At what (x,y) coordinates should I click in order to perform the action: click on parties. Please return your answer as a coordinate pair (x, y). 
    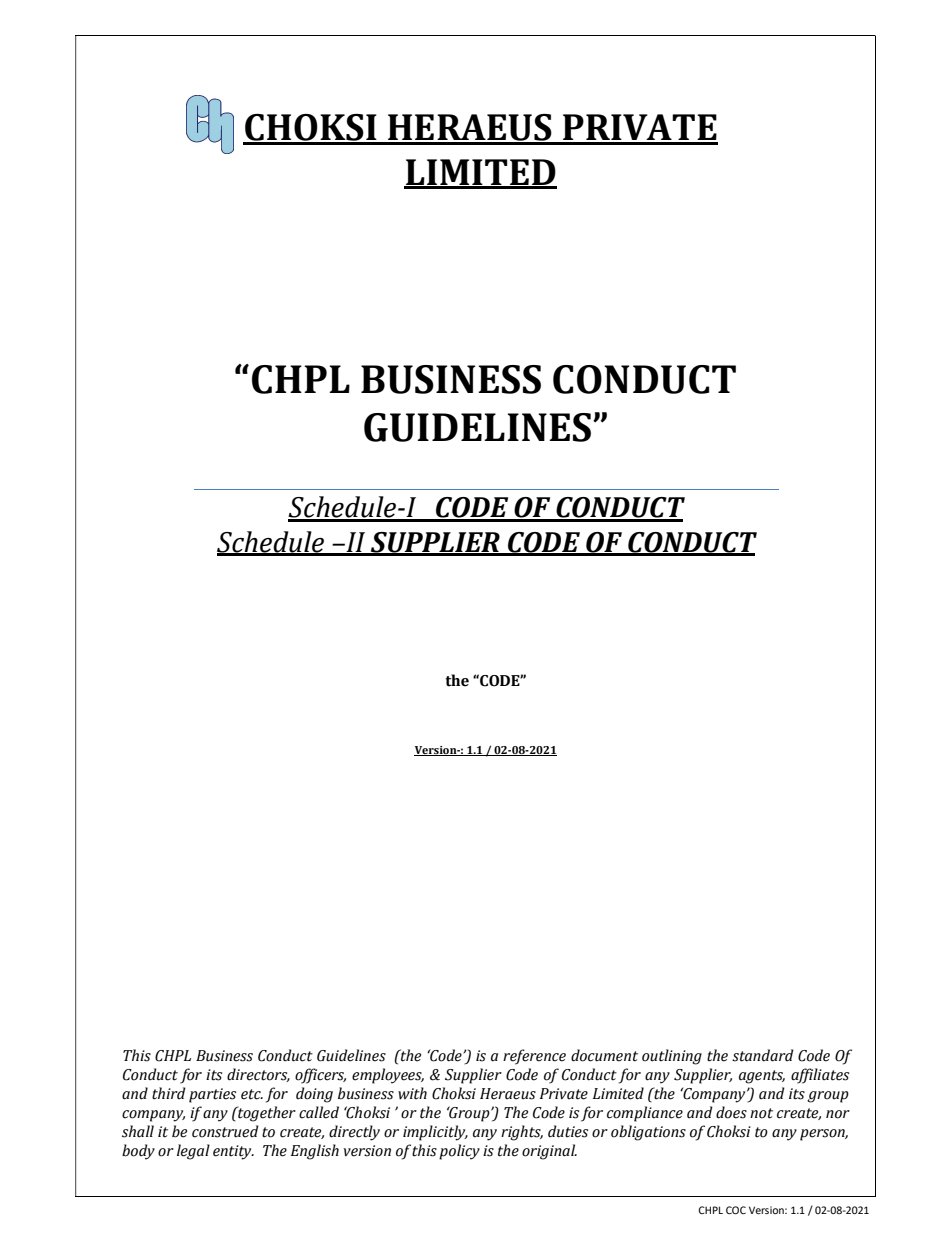
    Looking at the image, I should click on (212, 1095).
